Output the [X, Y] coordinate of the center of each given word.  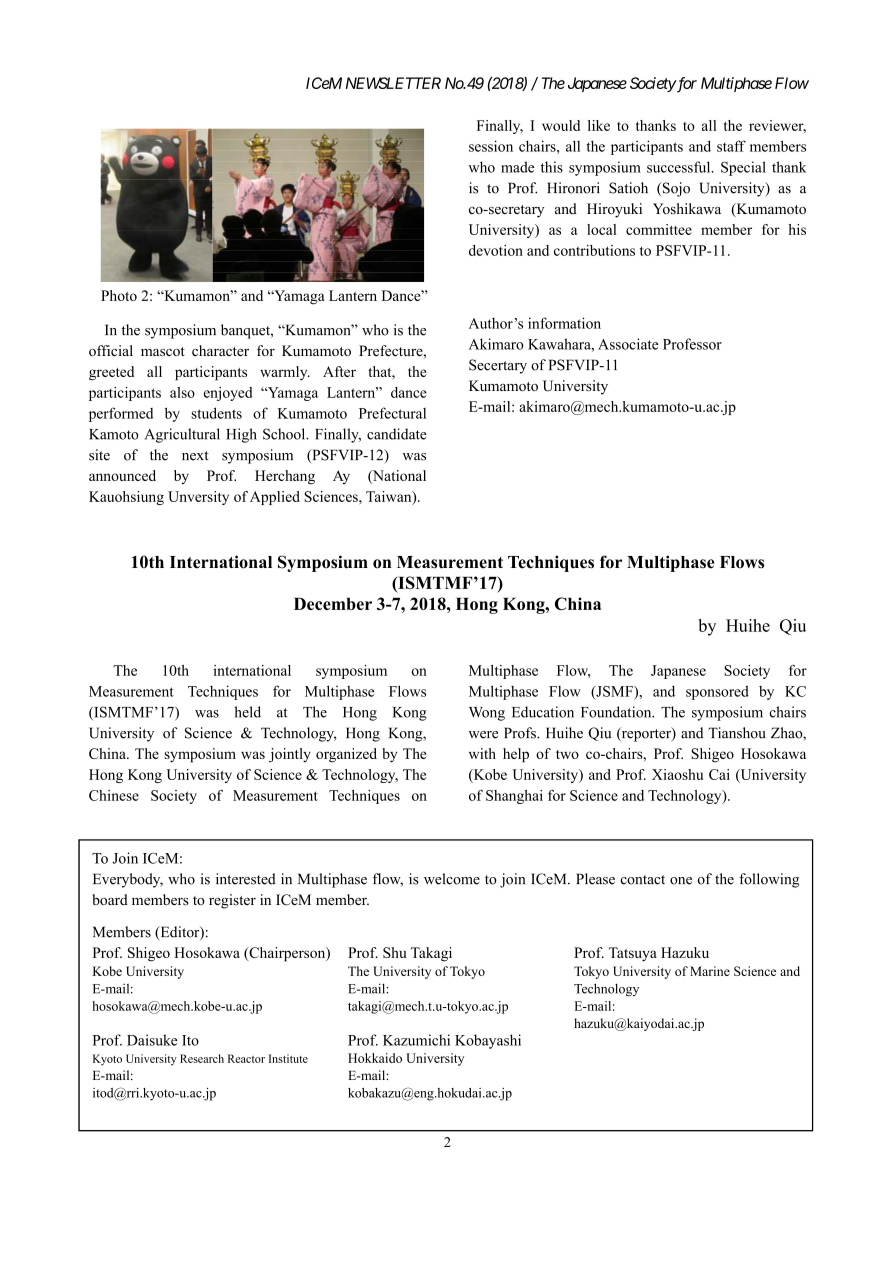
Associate [628, 344]
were [483, 735]
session [491, 146]
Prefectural [392, 413]
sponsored [717, 692]
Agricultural [182, 435]
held [247, 712]
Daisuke [152, 1040]
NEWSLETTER [393, 83]
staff [731, 146]
